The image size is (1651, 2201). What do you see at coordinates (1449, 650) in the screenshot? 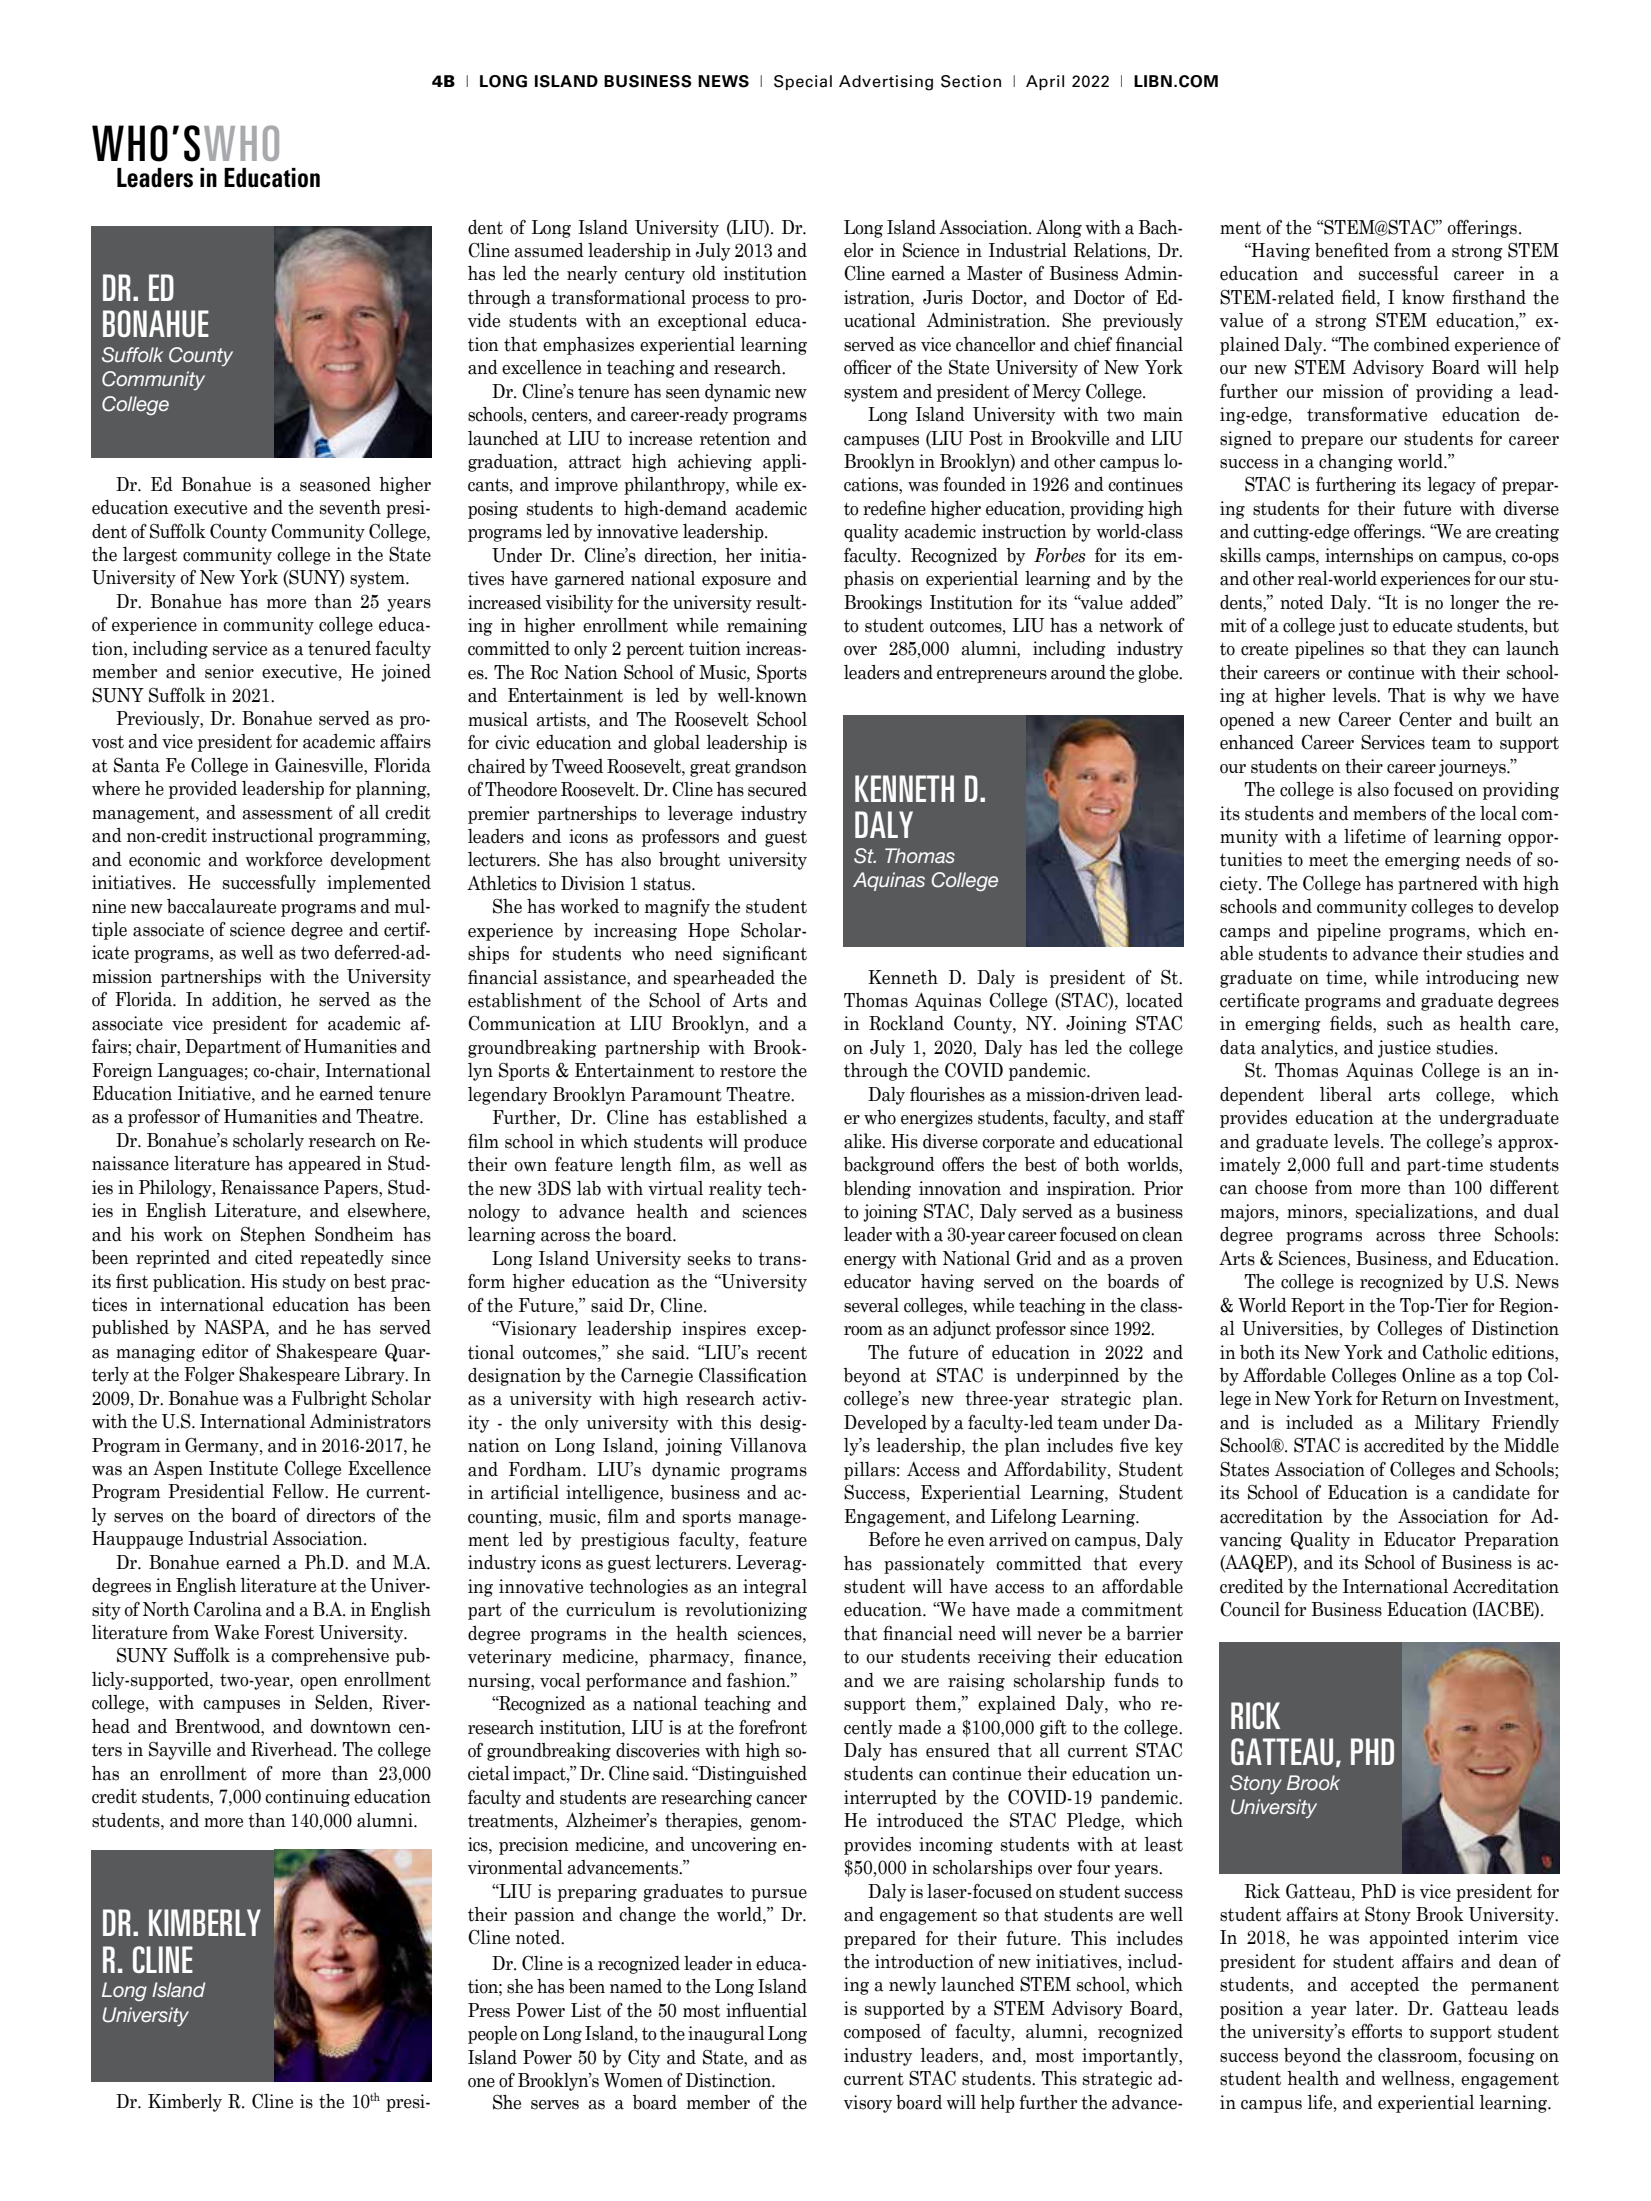
I see `they` at bounding box center [1449, 650].
